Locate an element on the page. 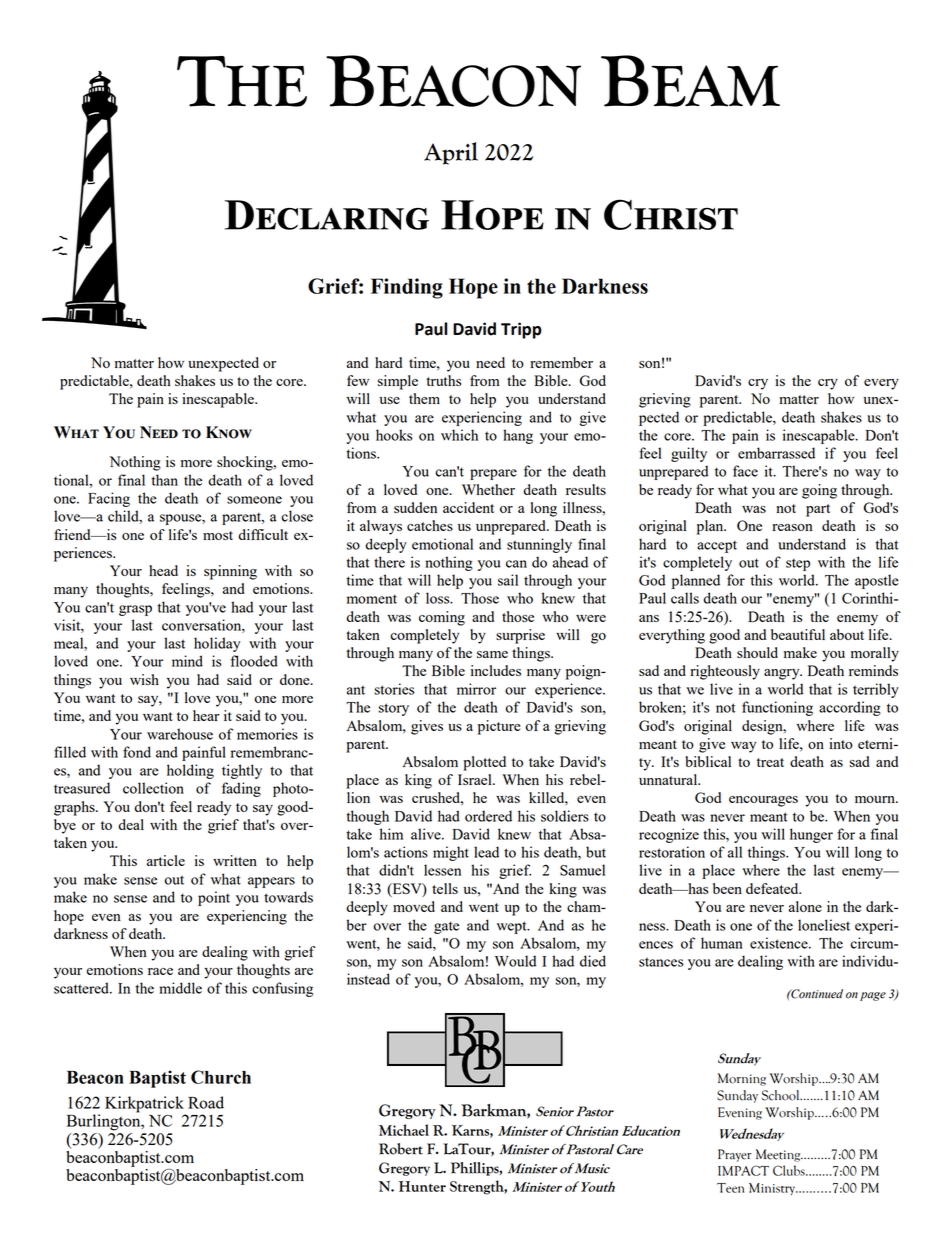 The height and width of the document is (1233, 952). Kirkpatrick is located at coordinates (145, 1105).
